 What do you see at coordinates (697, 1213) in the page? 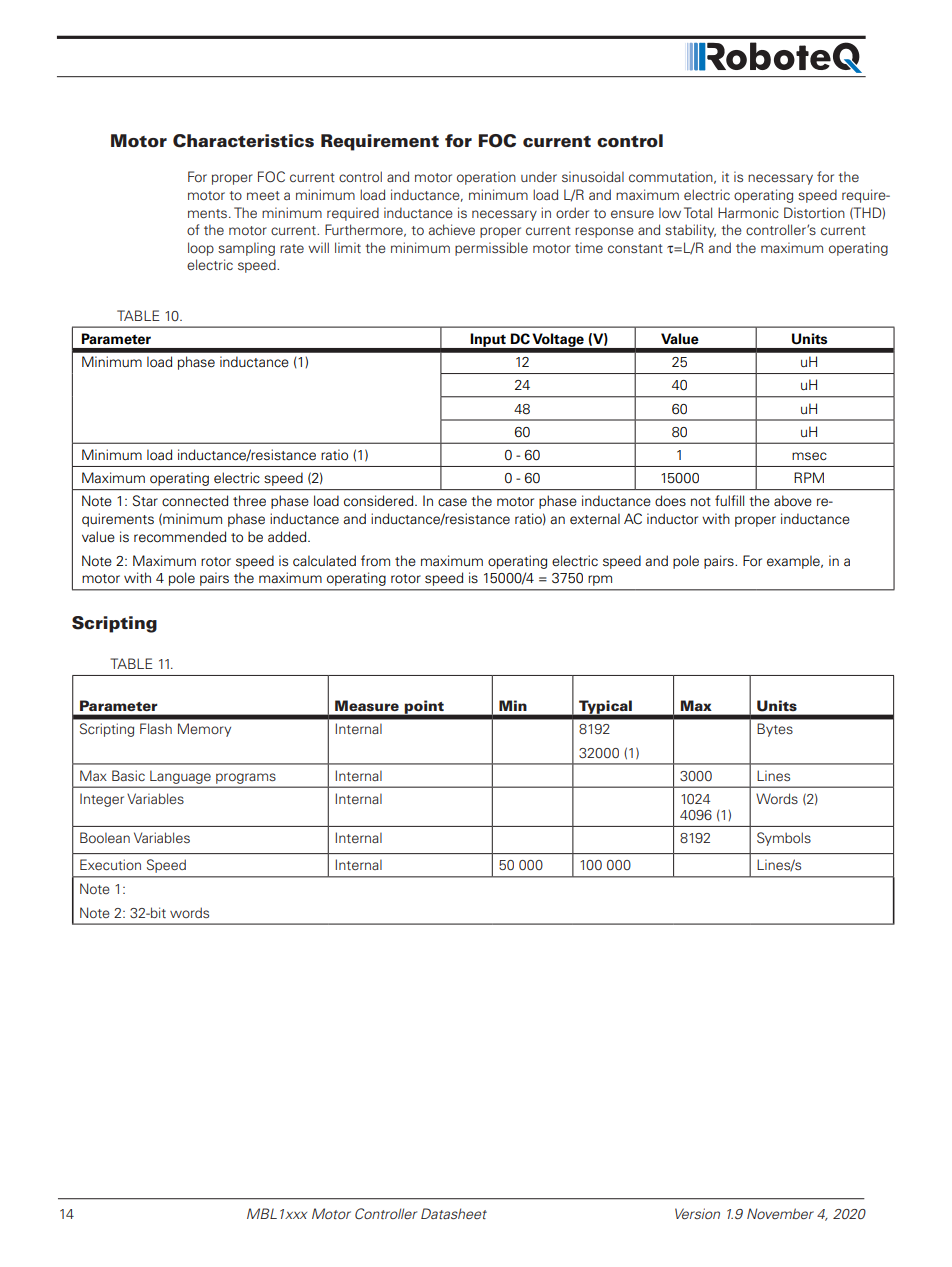
I see `Version` at bounding box center [697, 1213].
